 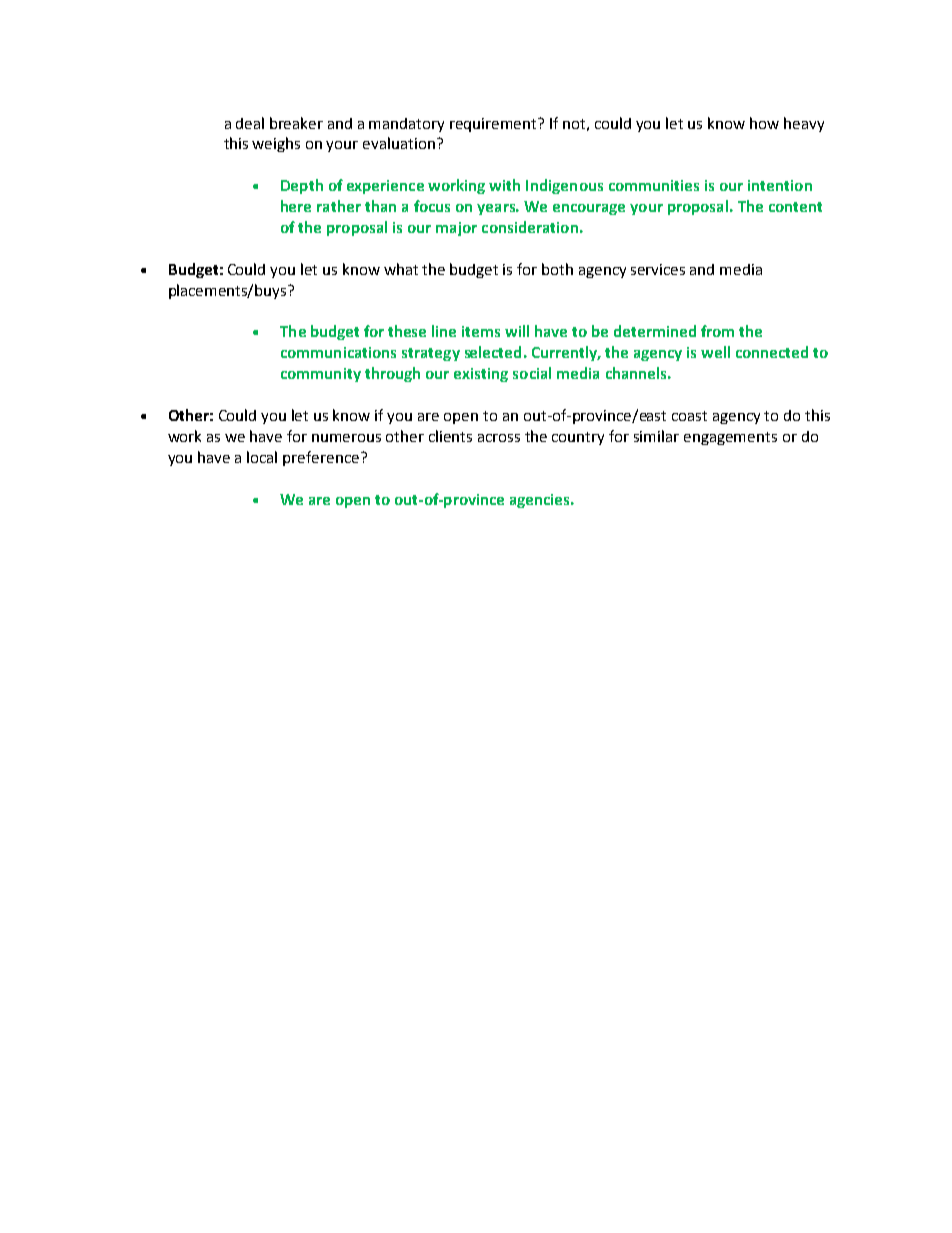 I want to click on preference, so click(x=321, y=458).
